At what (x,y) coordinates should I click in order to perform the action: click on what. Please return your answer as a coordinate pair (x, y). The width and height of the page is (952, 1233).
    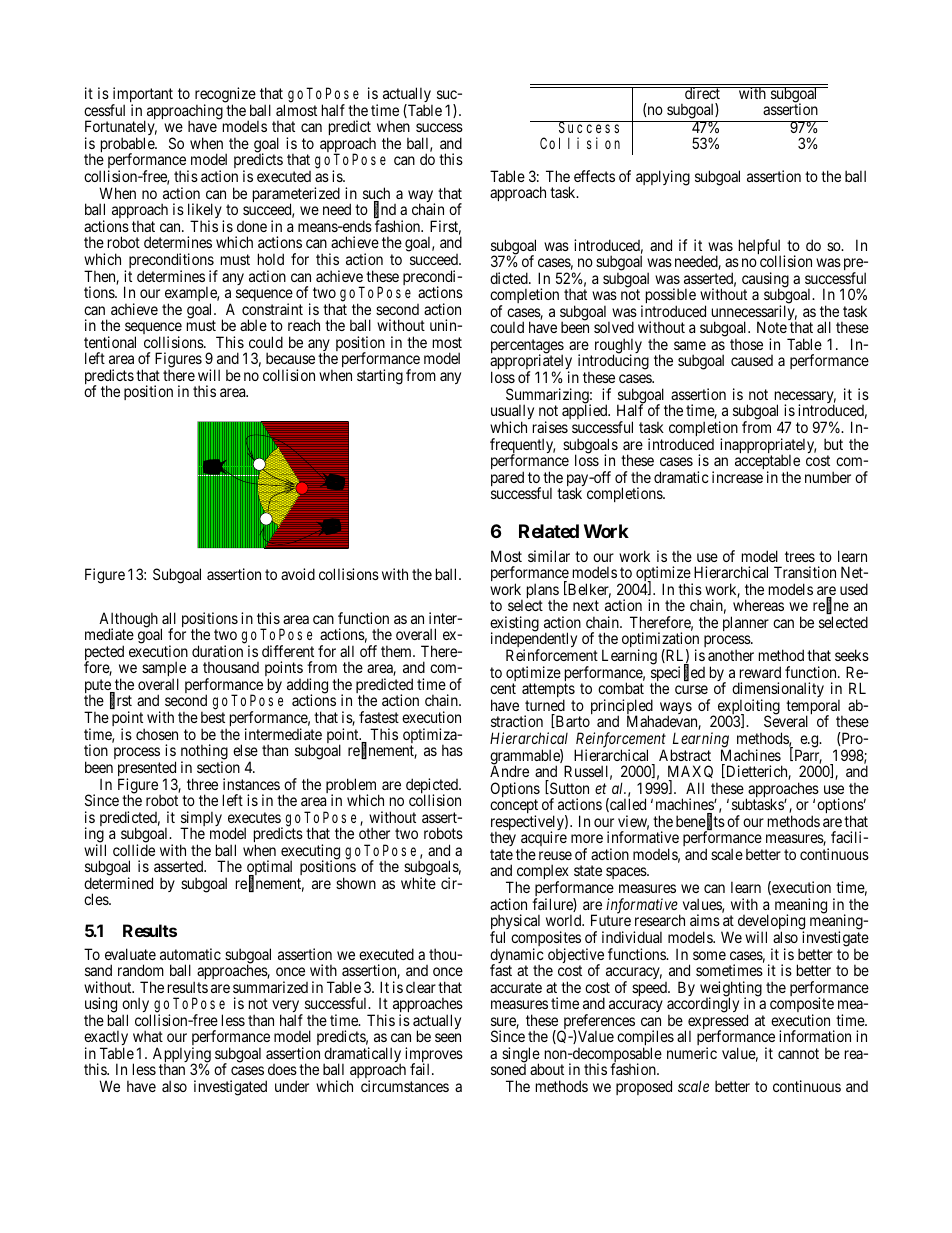
    Looking at the image, I should click on (148, 1036).
